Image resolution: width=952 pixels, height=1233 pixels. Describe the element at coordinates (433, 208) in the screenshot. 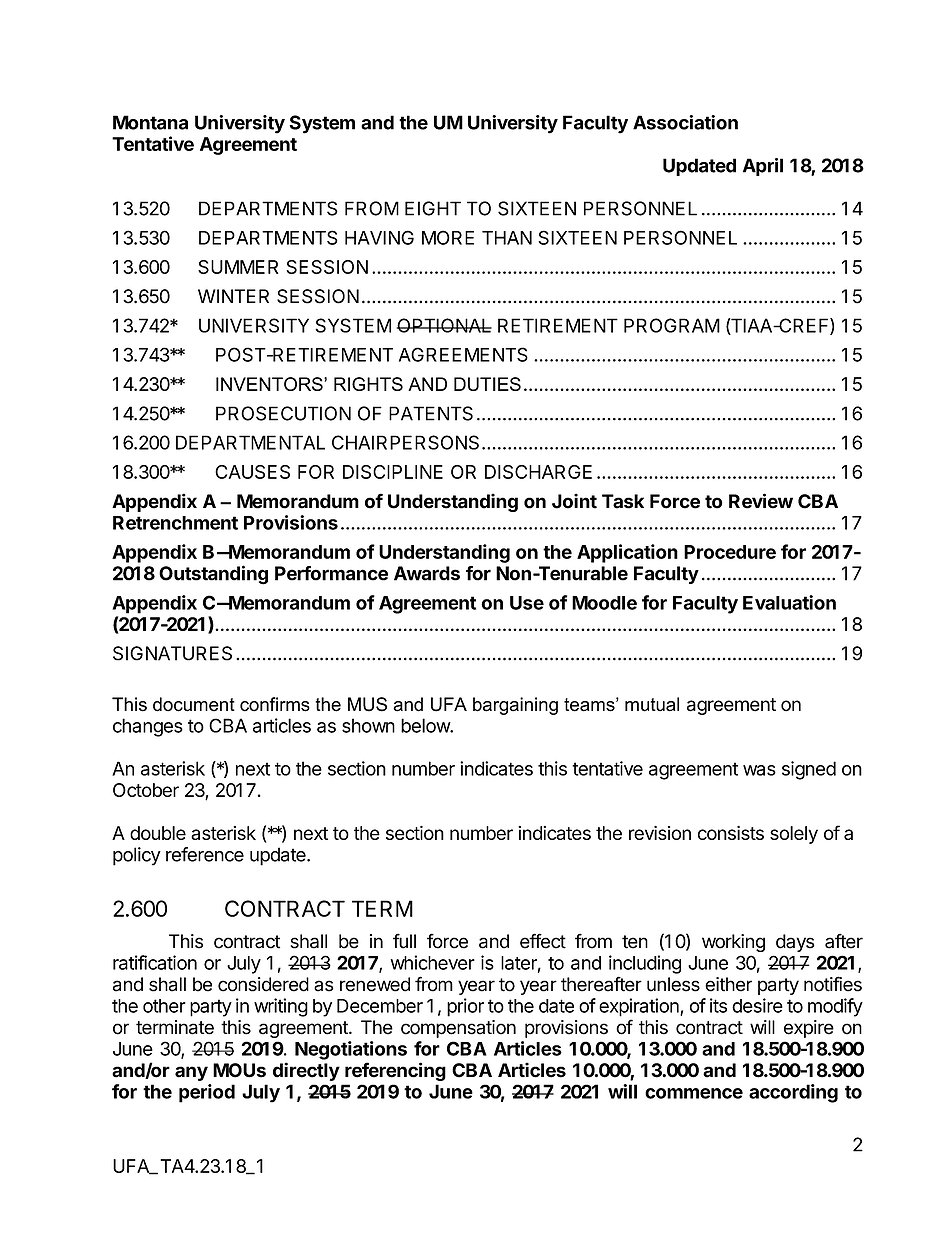

I see `EIGHT` at that location.
